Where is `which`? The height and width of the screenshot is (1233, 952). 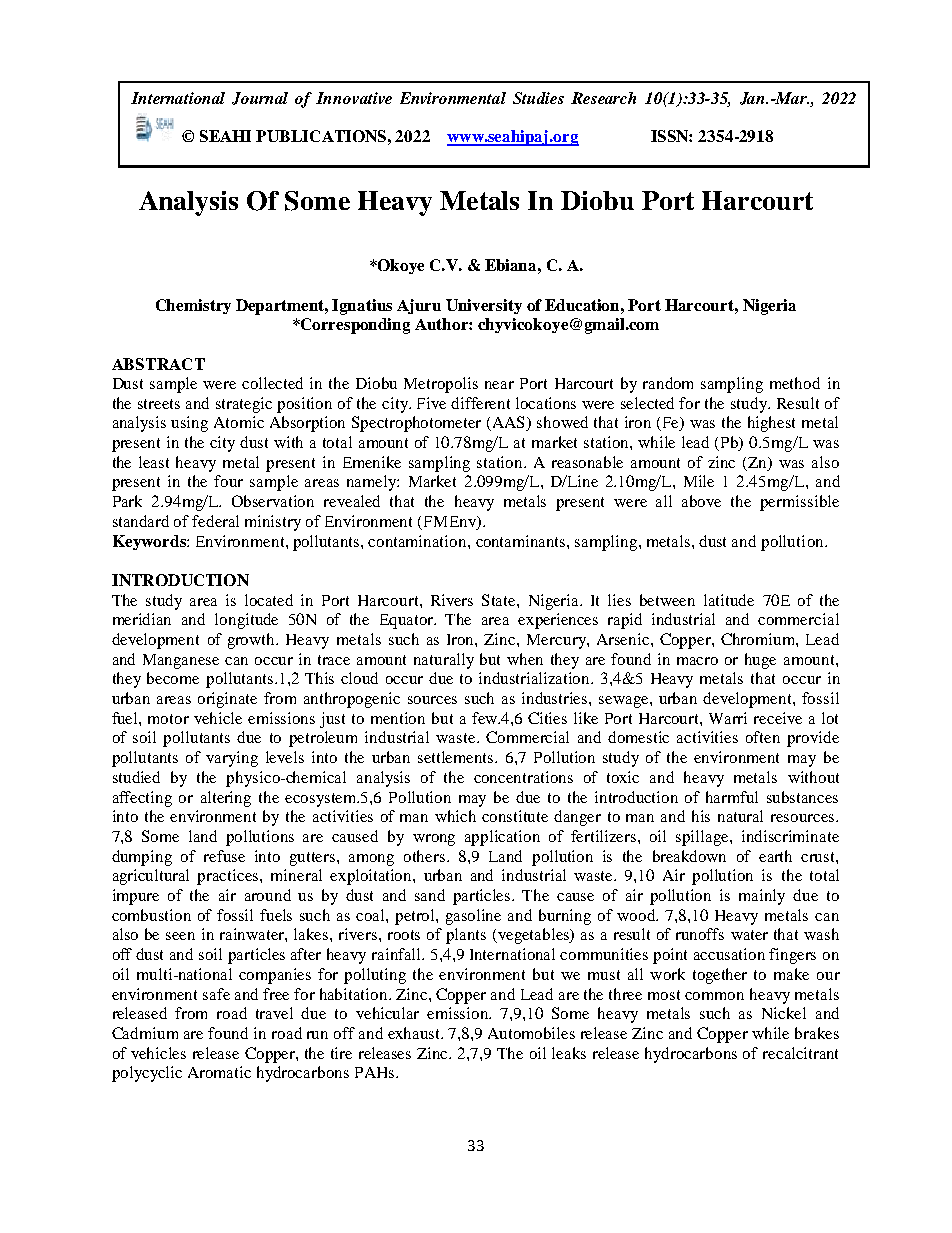 which is located at coordinates (455, 816).
